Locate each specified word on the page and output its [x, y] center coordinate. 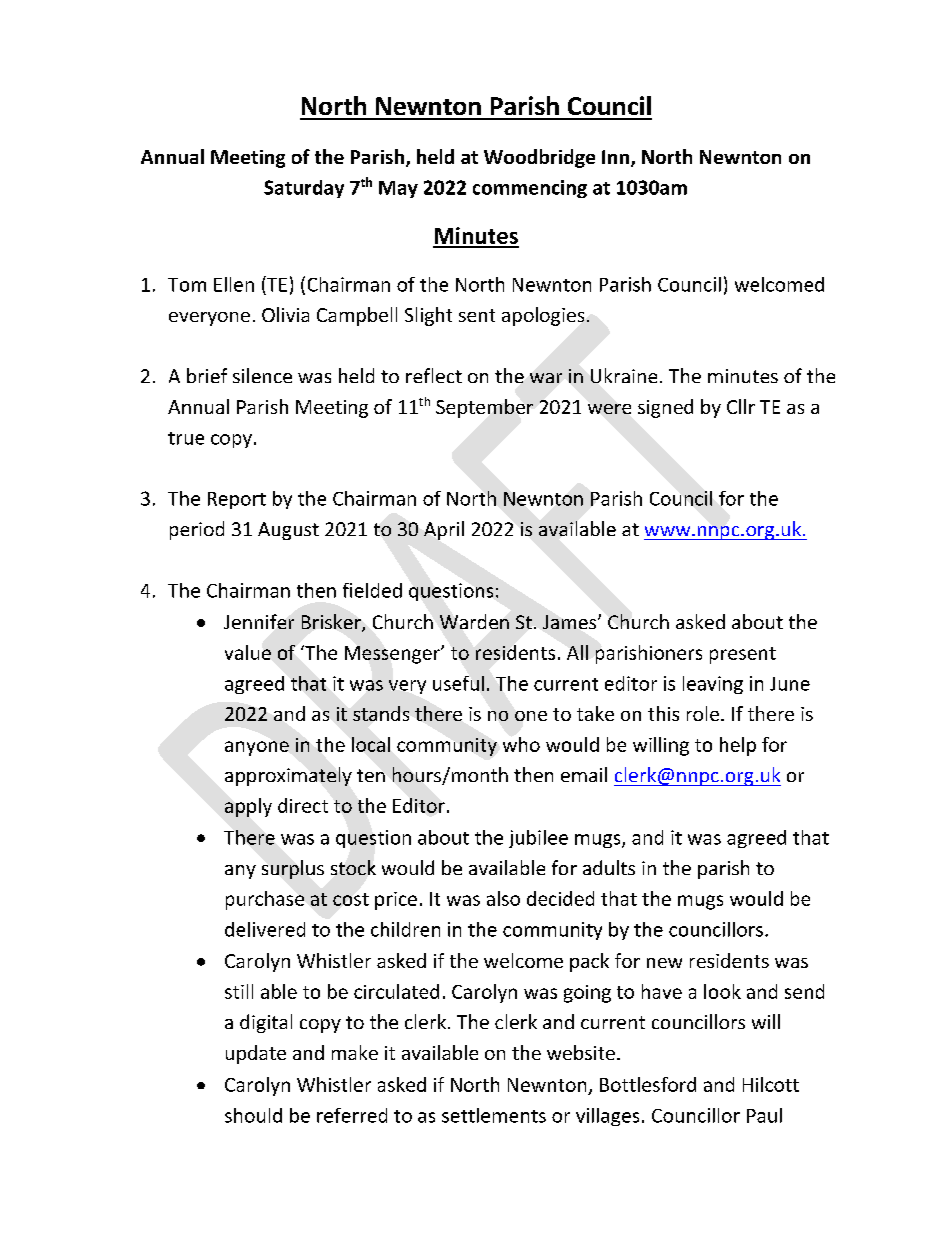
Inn [615, 157]
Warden [474, 621]
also [503, 898]
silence [262, 375]
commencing [530, 189]
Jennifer [259, 621]
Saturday [304, 189]
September [484, 408]
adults [609, 867]
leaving [713, 685]
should [253, 1115]
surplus [293, 869]
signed [665, 408]
